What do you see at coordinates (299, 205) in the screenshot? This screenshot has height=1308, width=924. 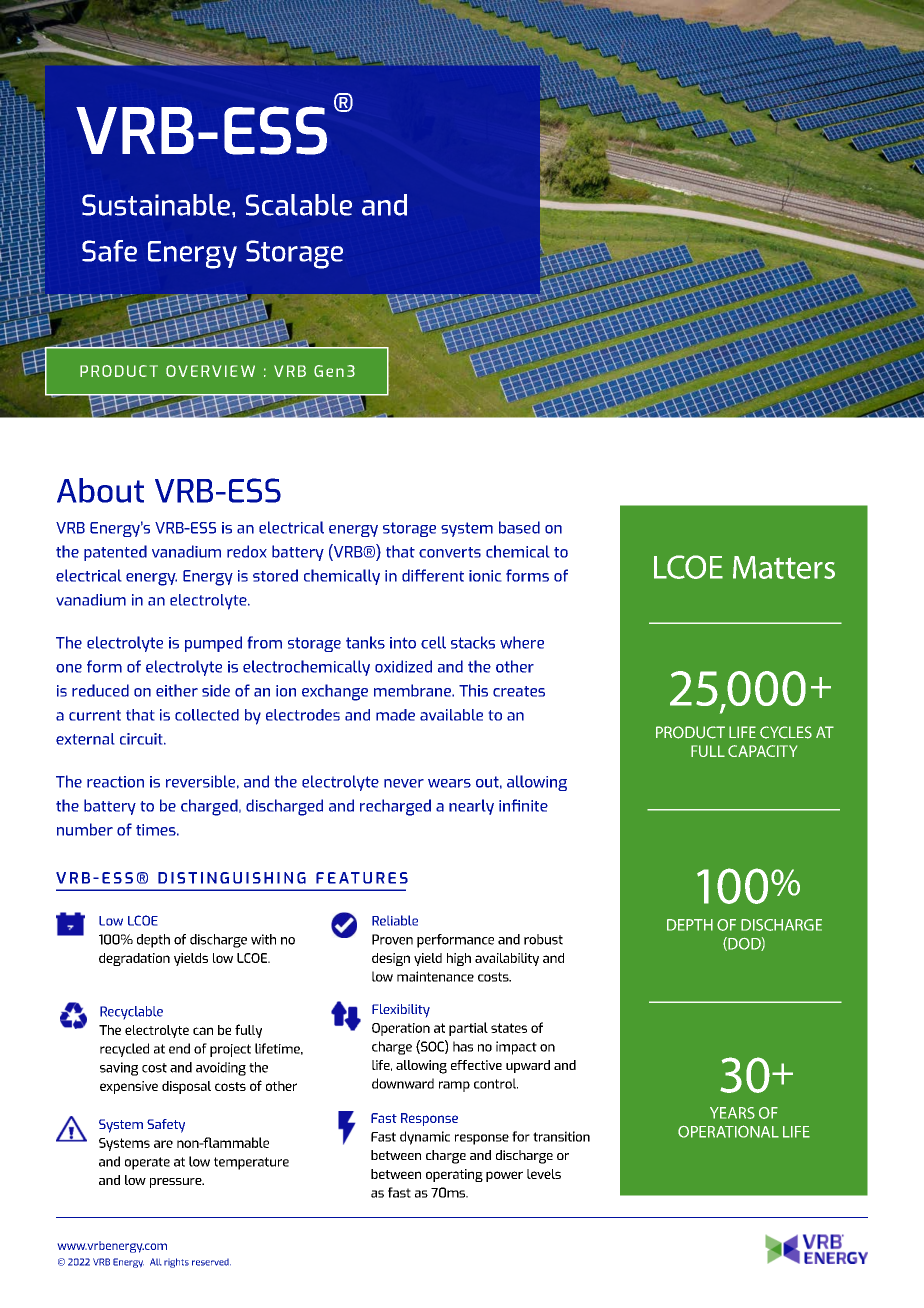 I see `Scalable` at bounding box center [299, 205].
